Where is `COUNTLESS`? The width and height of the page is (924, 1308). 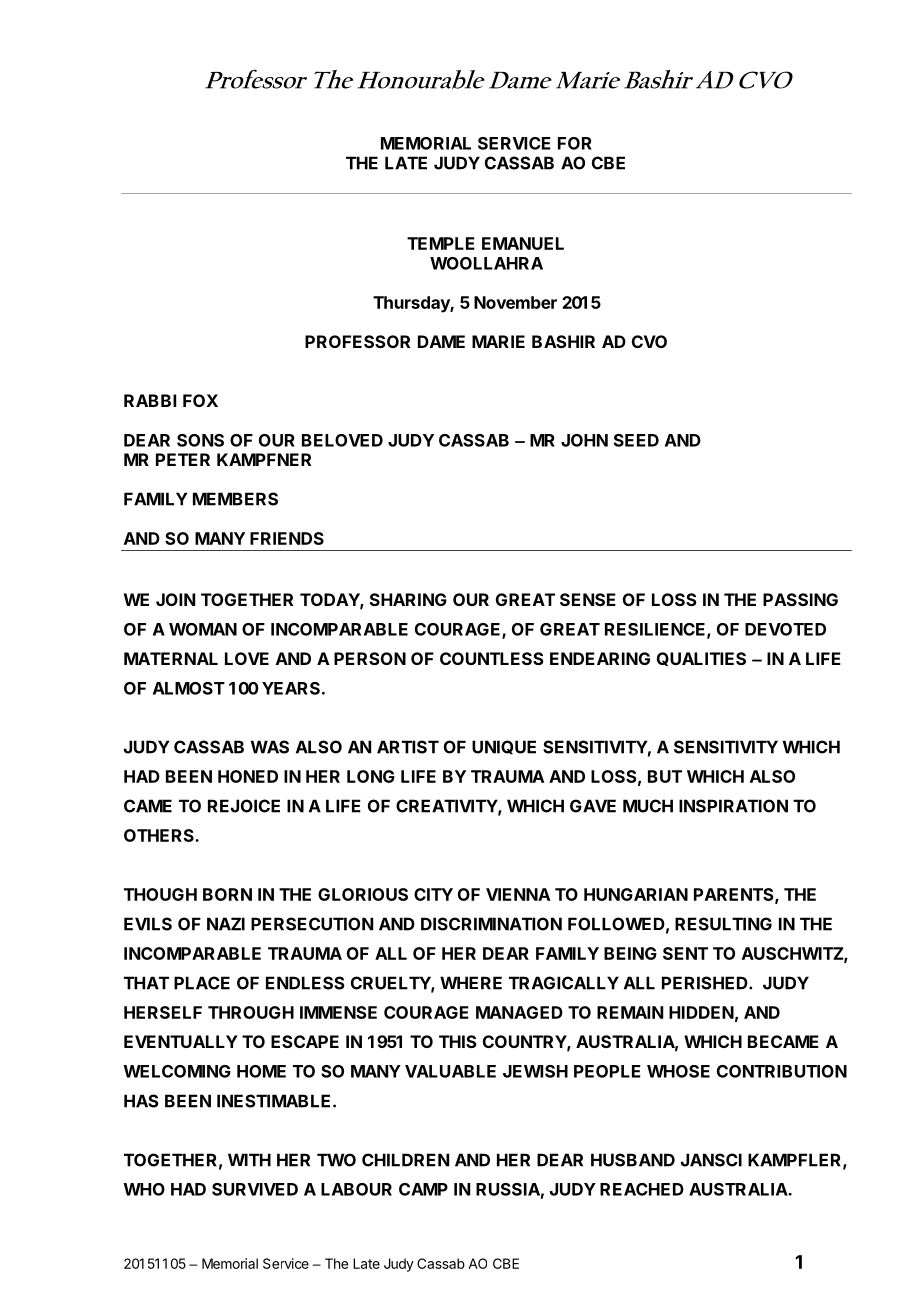
COUNTLESS is located at coordinates (492, 658).
